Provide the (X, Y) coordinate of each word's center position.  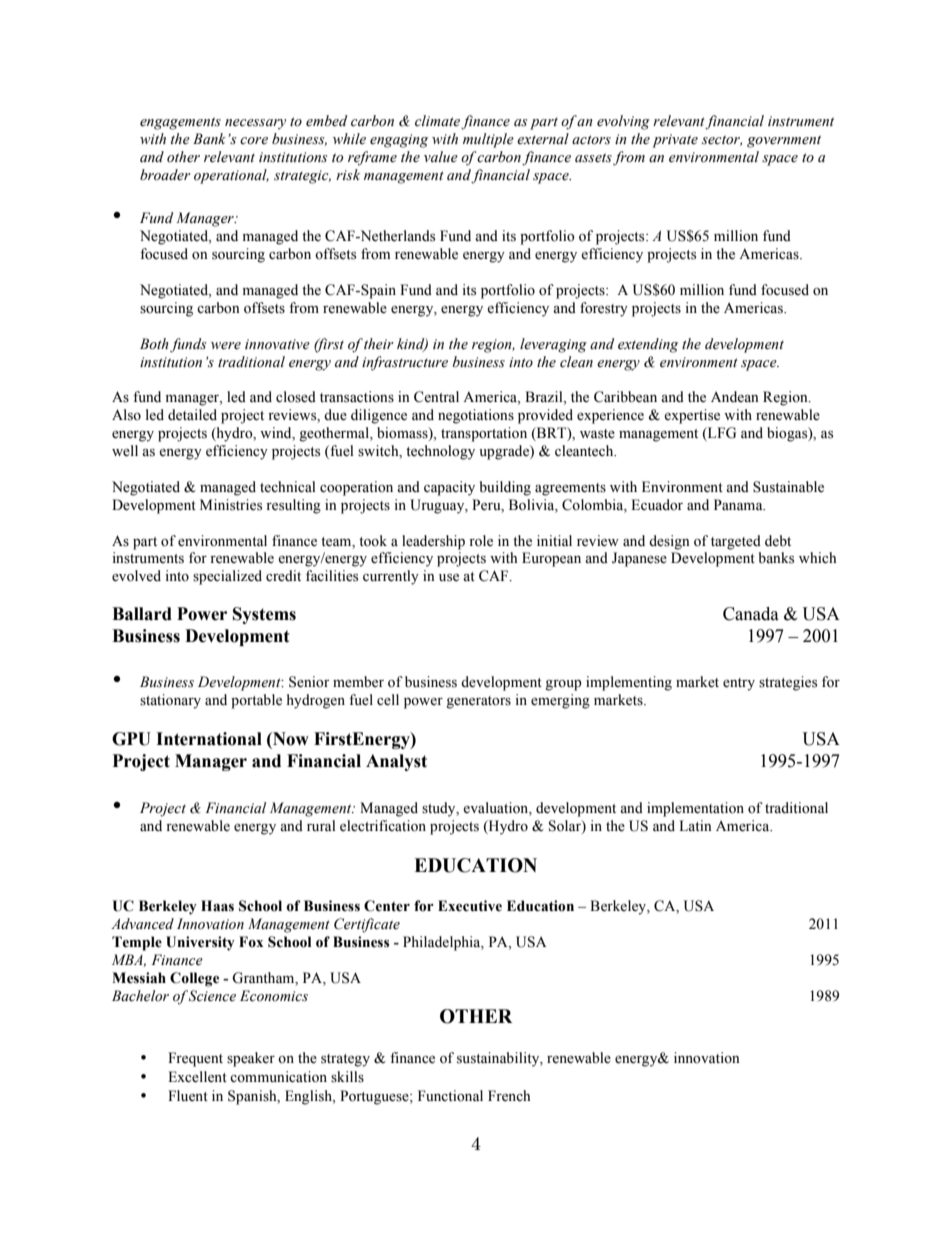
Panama (739, 504)
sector (722, 140)
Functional (450, 1096)
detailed (192, 415)
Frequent (195, 1059)
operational (231, 176)
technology (440, 452)
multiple (488, 140)
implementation (695, 809)
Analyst (396, 762)
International (209, 739)
